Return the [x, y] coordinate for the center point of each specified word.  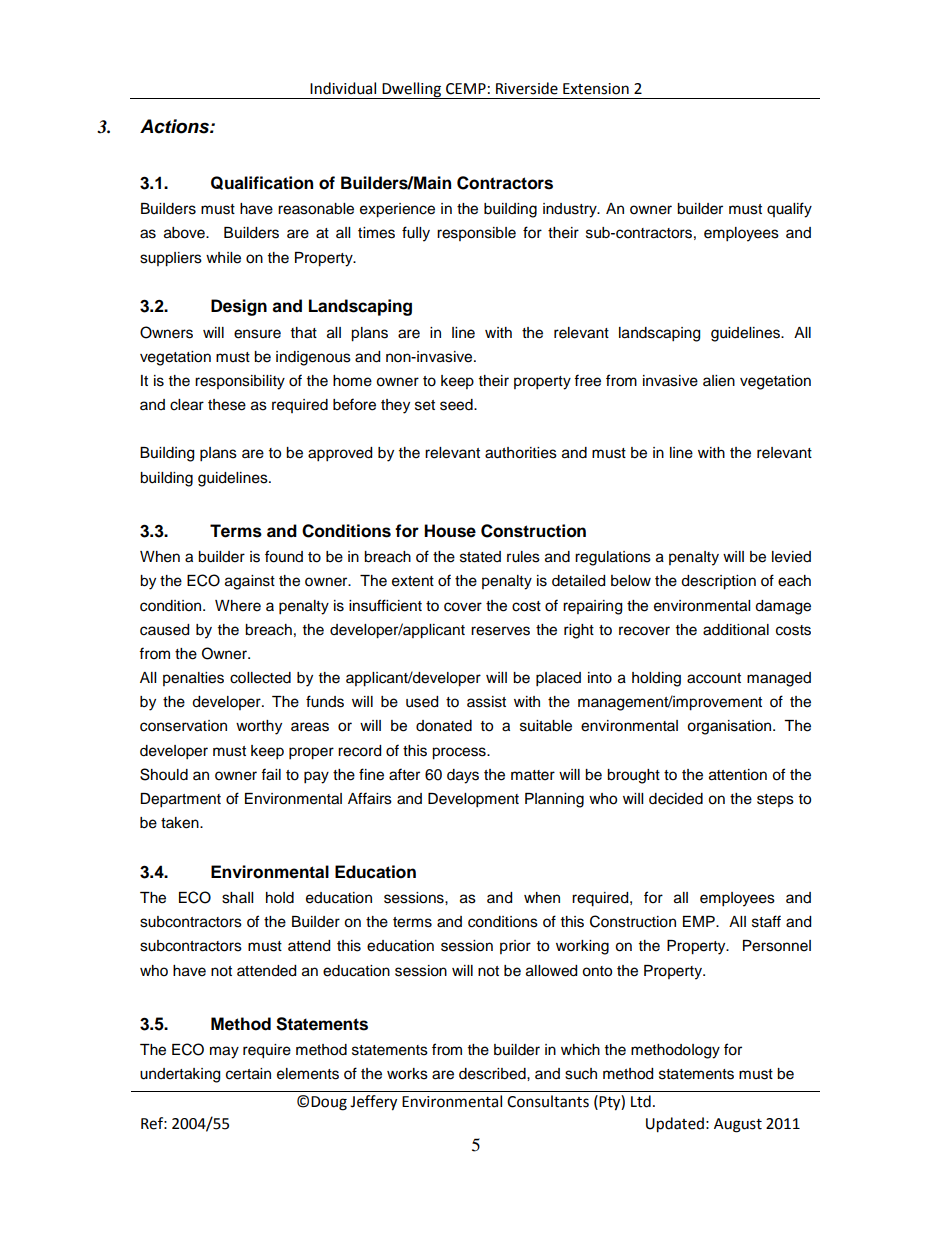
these [227, 405]
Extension [596, 89]
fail [271, 774]
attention [738, 775]
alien [719, 381]
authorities [521, 453]
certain [248, 1074]
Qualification [262, 183]
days [463, 776]
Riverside [527, 88]
